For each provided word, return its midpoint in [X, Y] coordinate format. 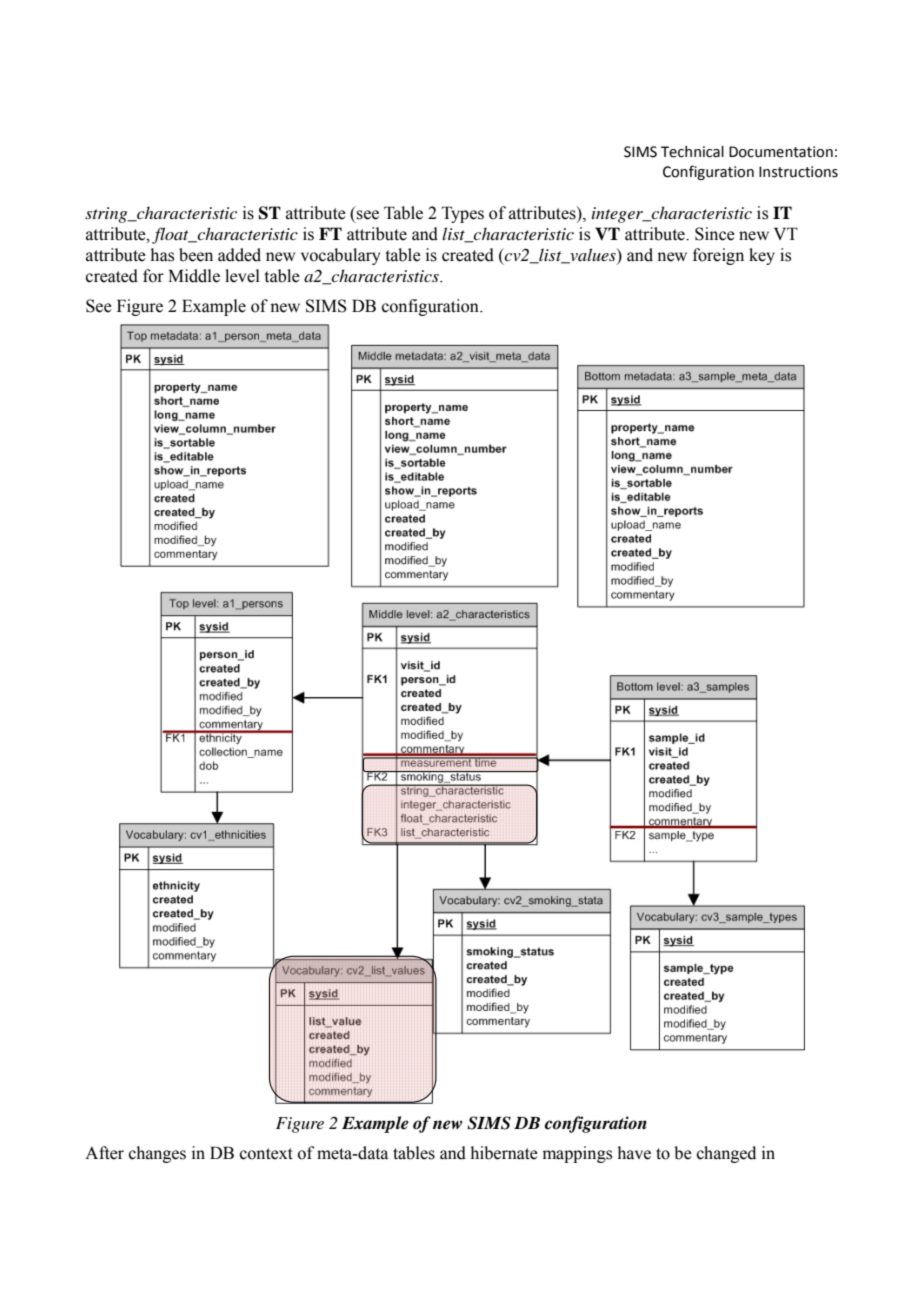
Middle [194, 276]
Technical [692, 152]
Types [463, 214]
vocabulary [340, 256]
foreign [718, 256]
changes [157, 1154]
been [196, 255]
